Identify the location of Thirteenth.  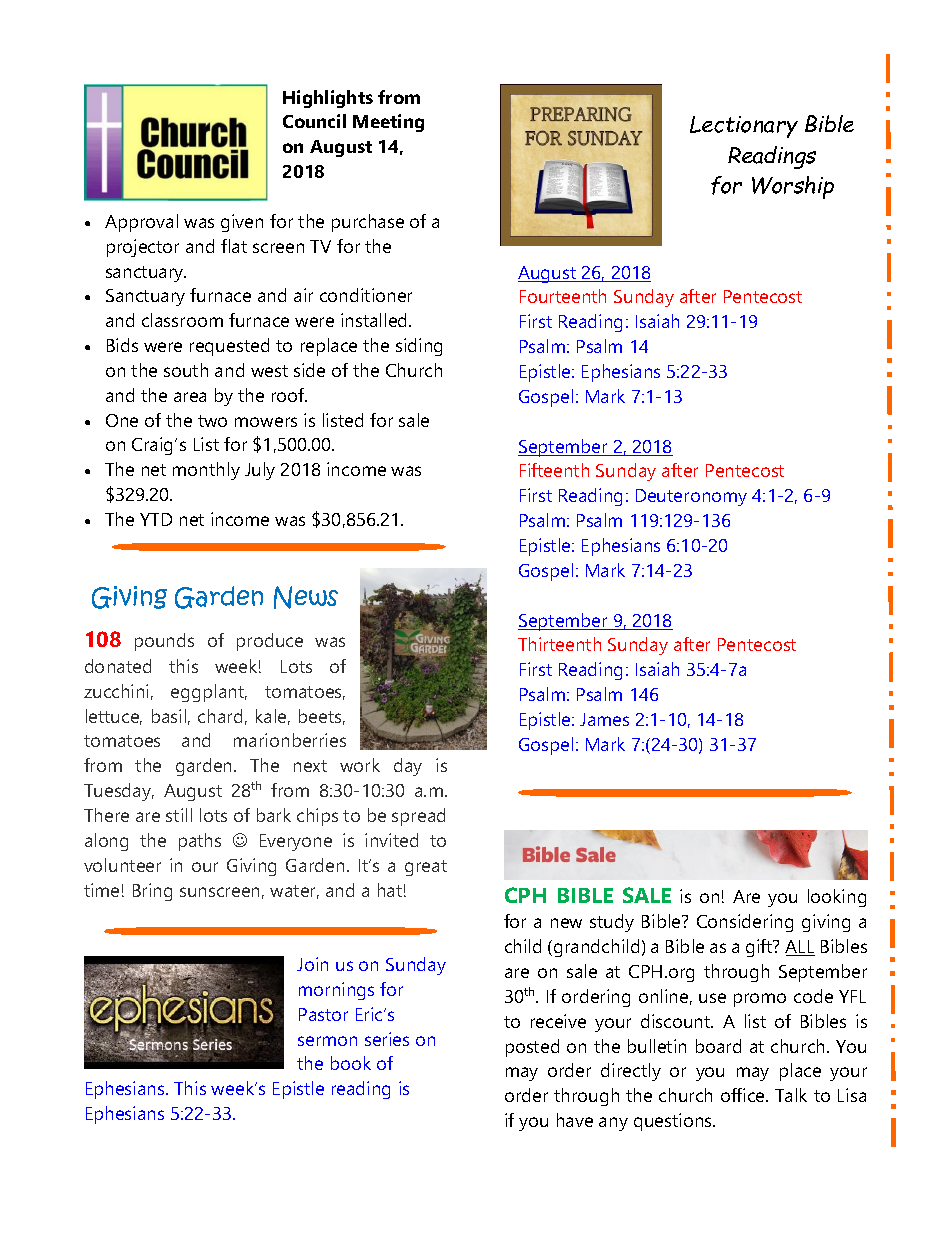
(559, 644).
